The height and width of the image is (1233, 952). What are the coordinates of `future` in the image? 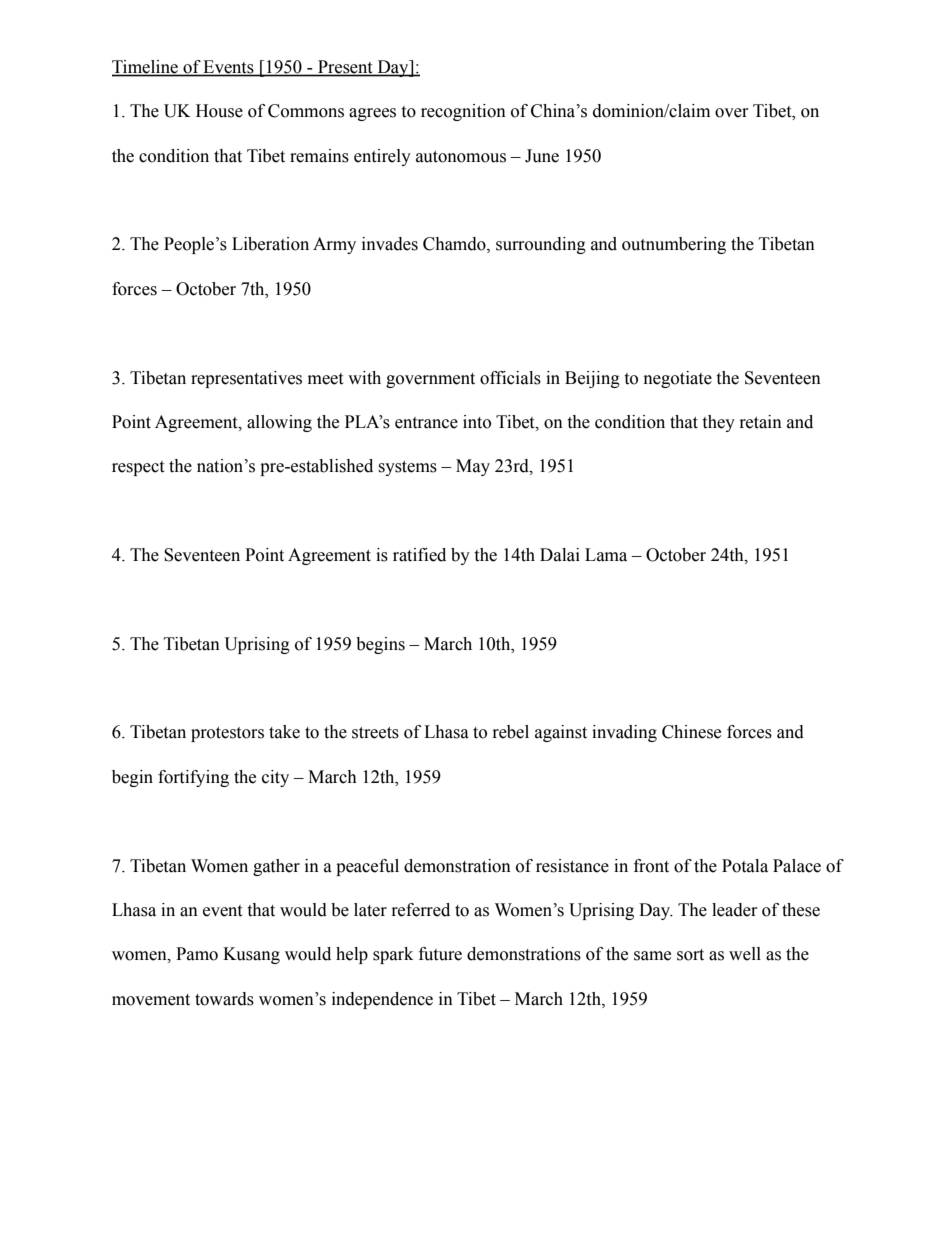 It's located at (440, 954).
